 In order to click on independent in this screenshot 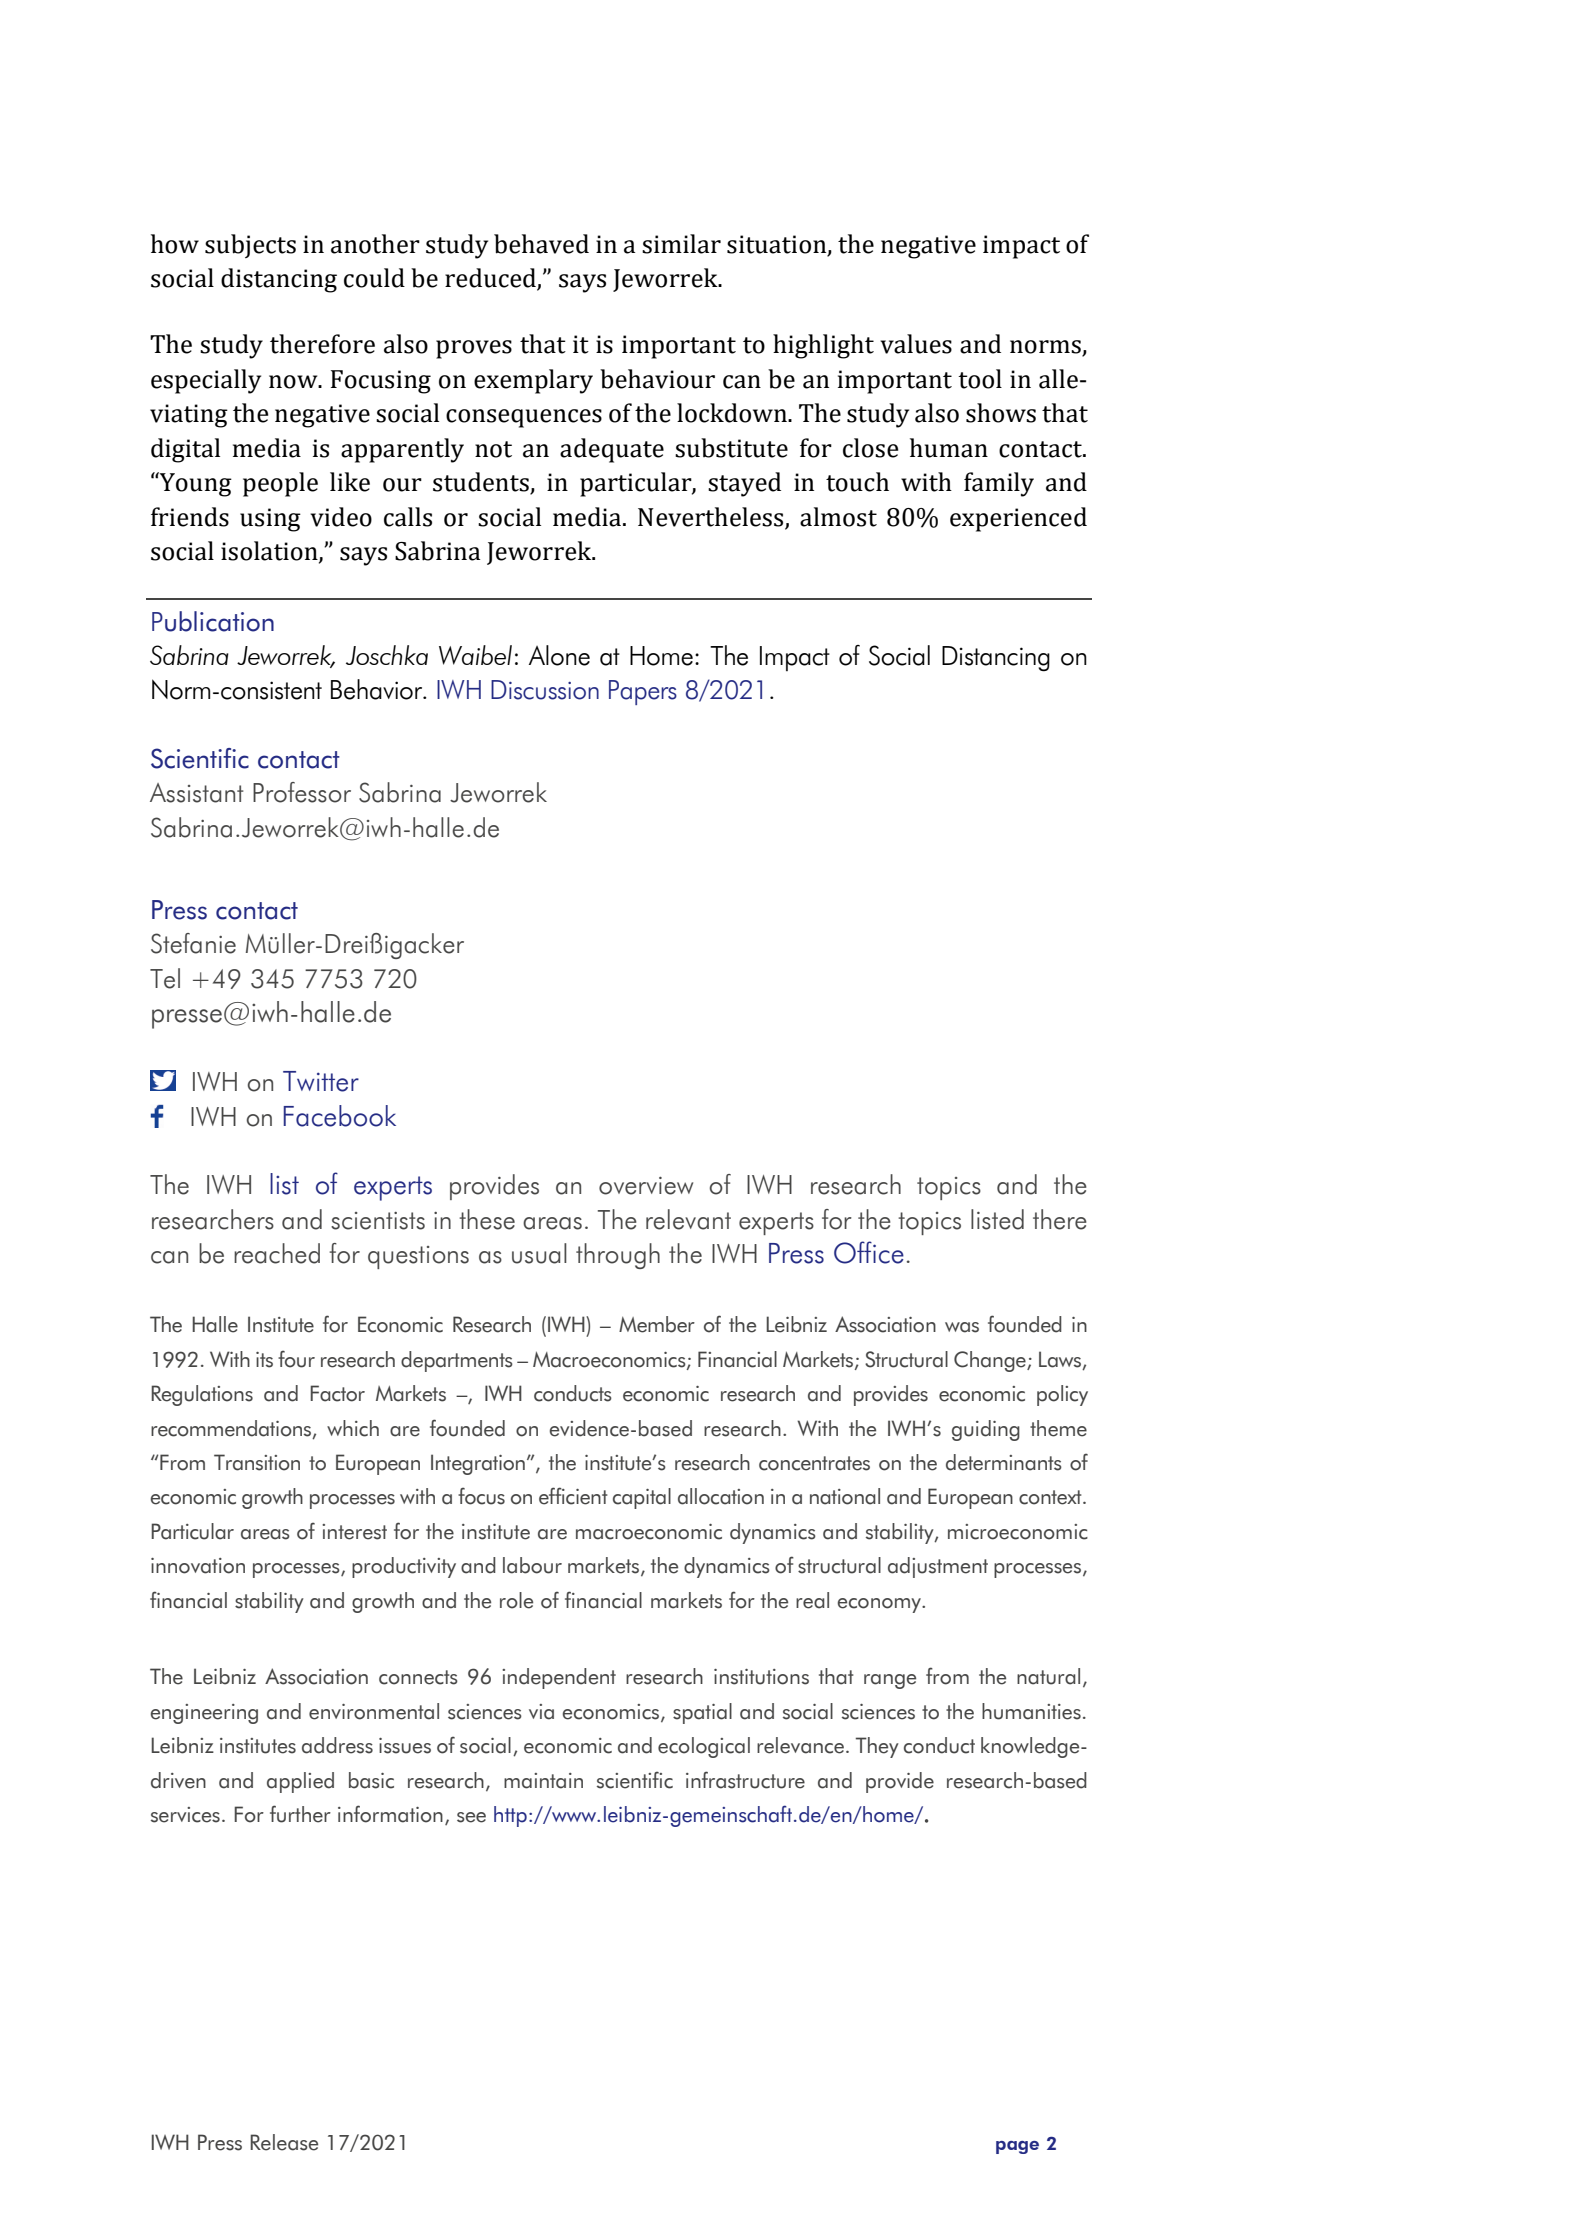, I will do `click(559, 1678)`.
